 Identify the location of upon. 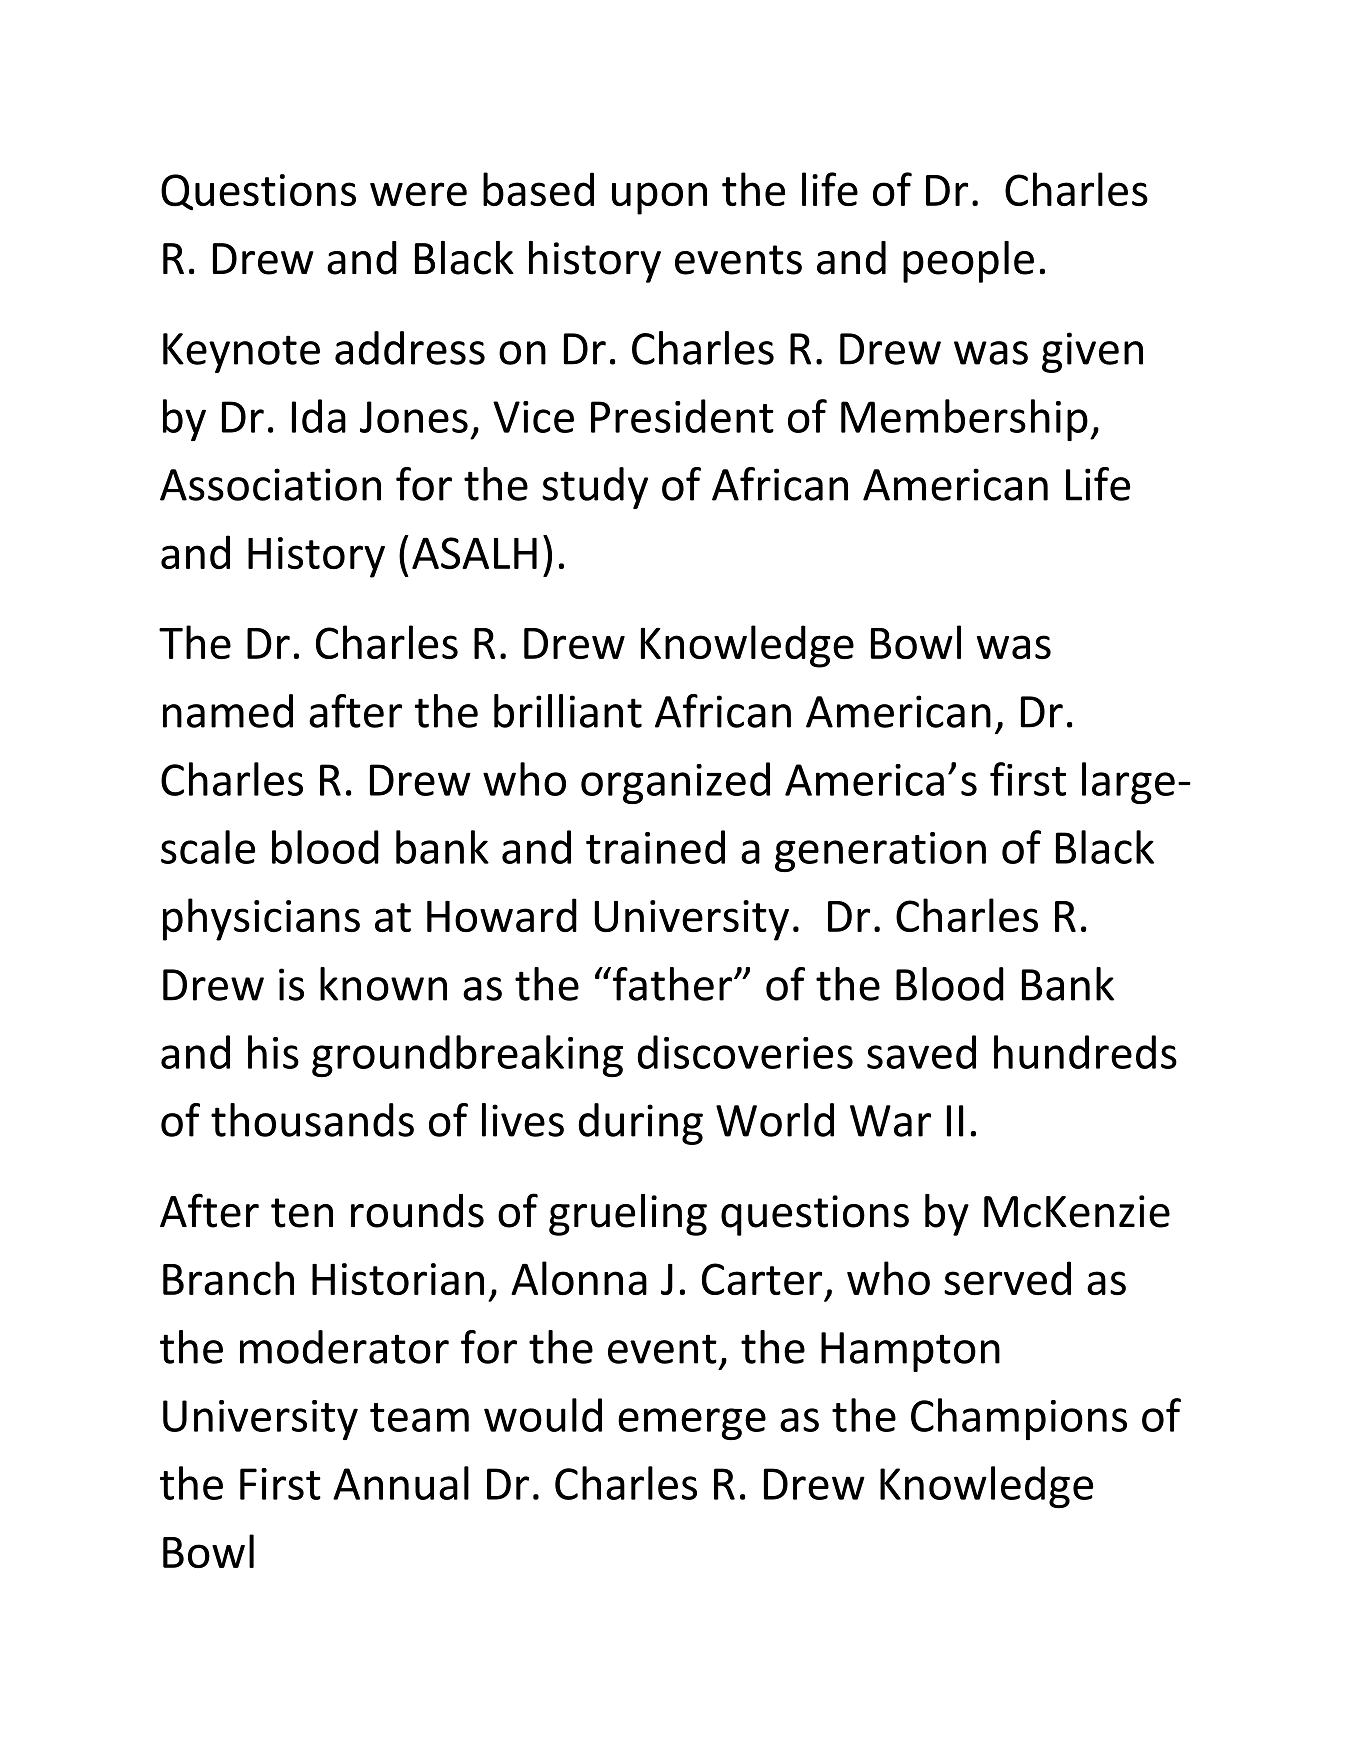
(659, 198).
